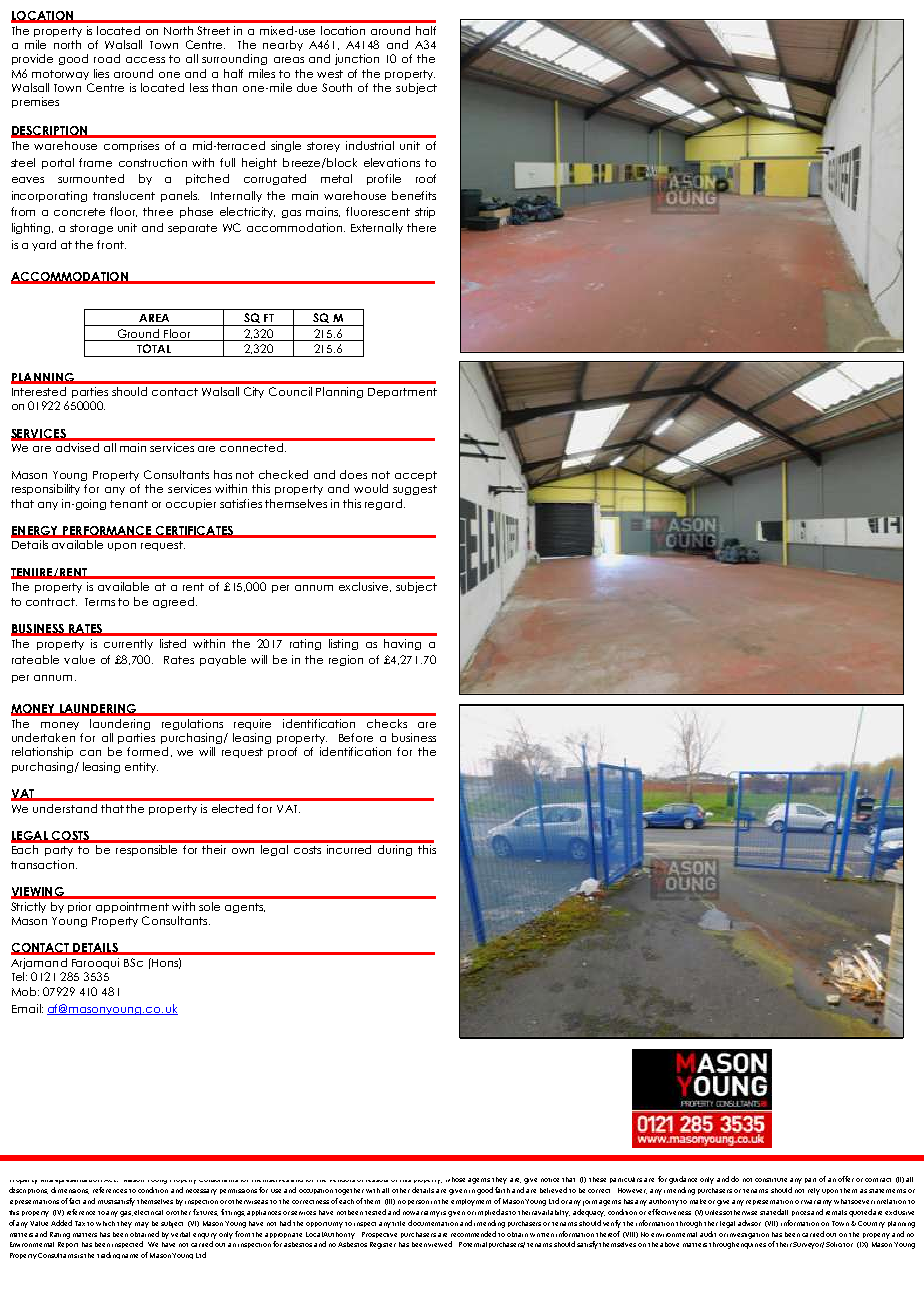 This image has width=924, height=1308. I want to click on road, so click(107, 58).
